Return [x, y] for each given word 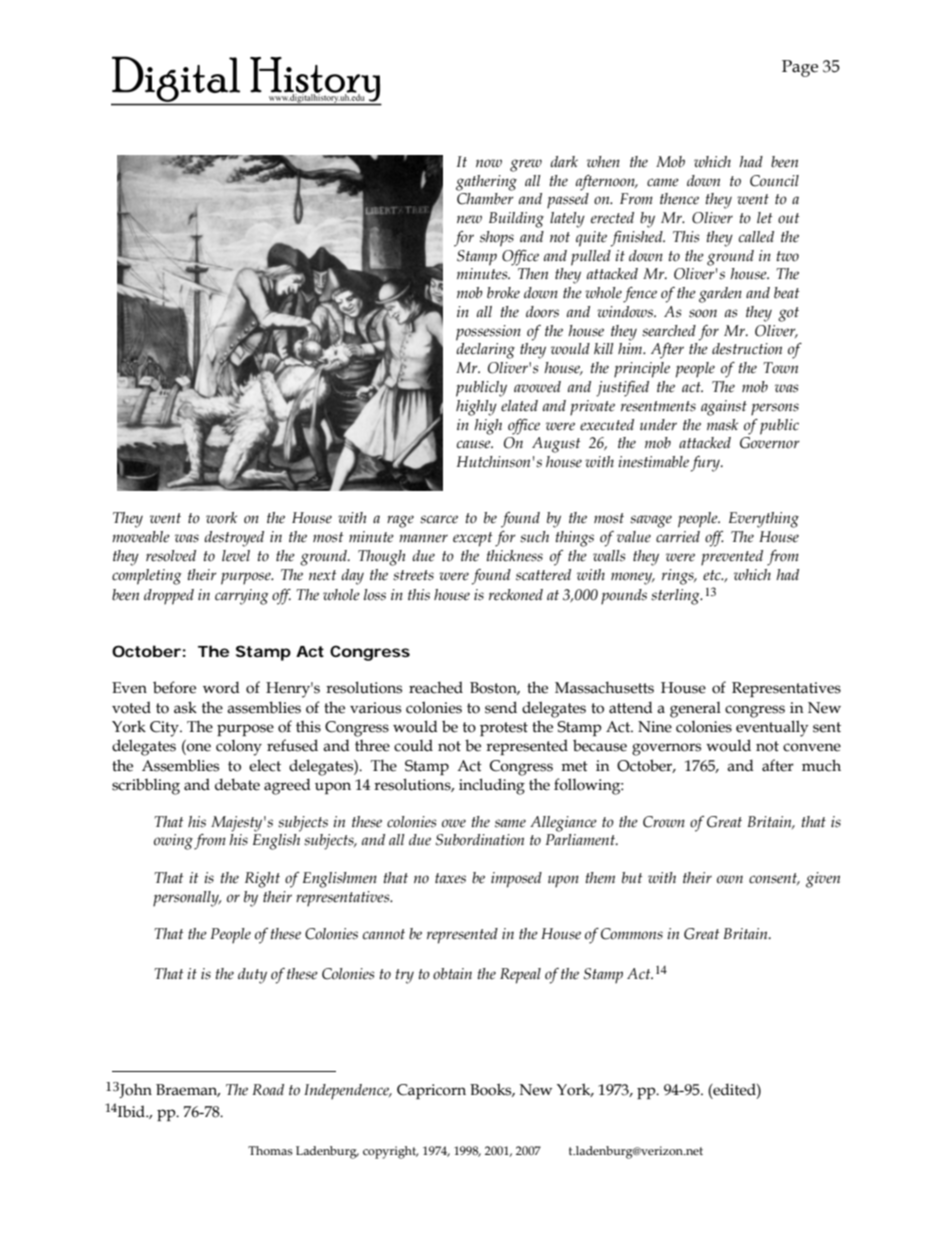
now [489, 163]
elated [519, 406]
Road [268, 1090]
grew [526, 165]
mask [722, 425]
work [221, 518]
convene [812, 747]
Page [800, 68]
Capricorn [431, 1091]
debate [237, 784]
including [492, 786]
